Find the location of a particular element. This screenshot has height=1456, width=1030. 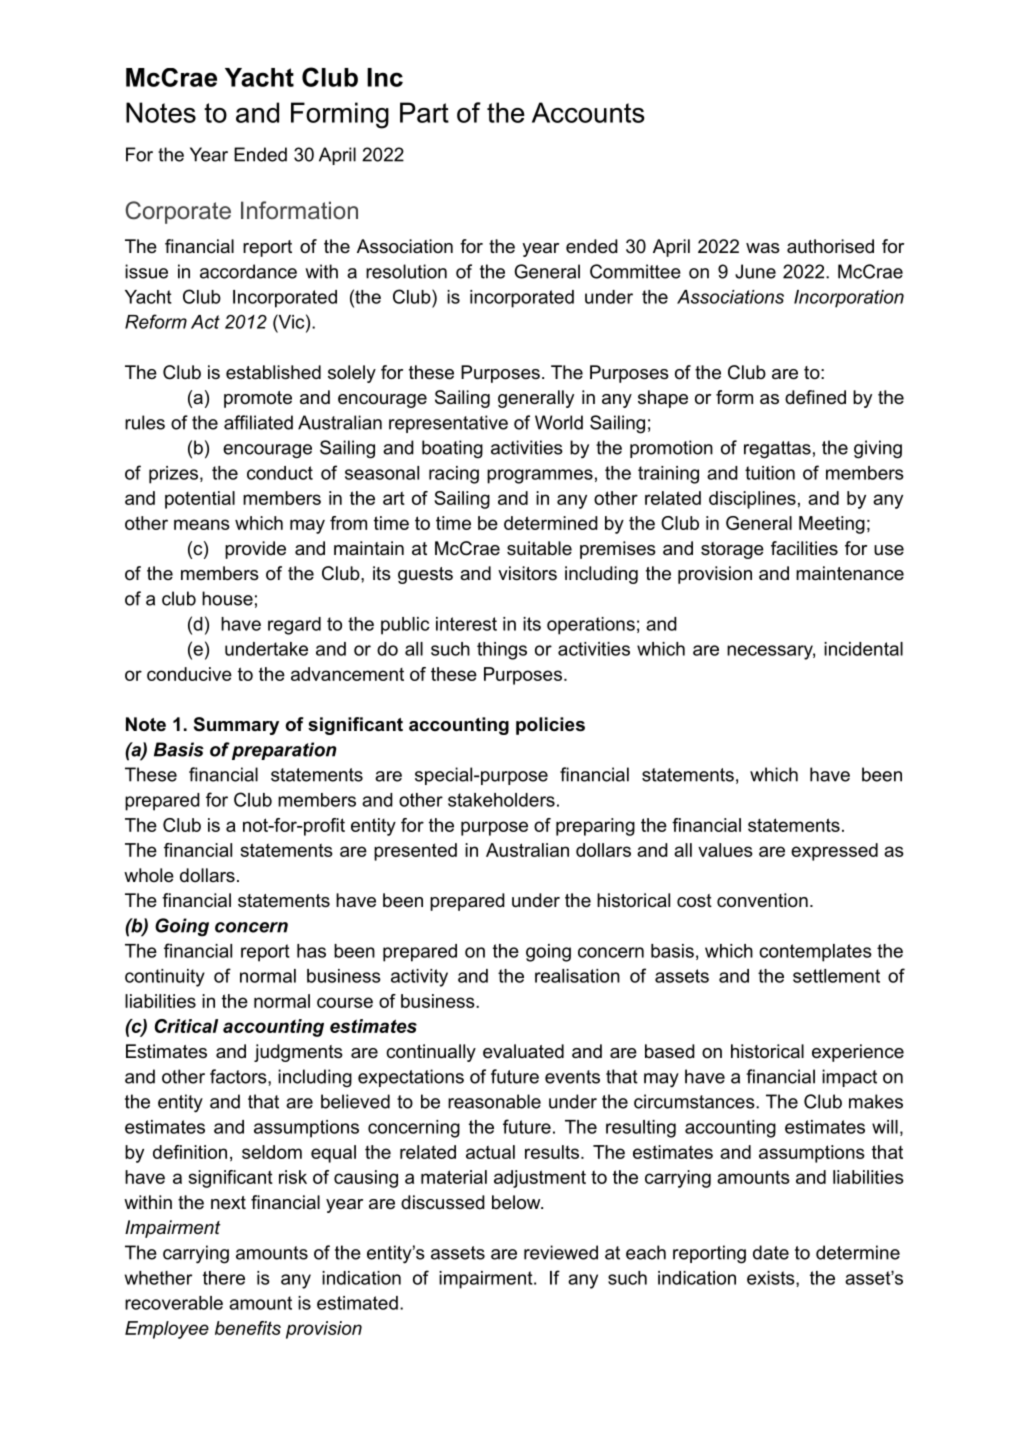

there is located at coordinates (224, 1278).
